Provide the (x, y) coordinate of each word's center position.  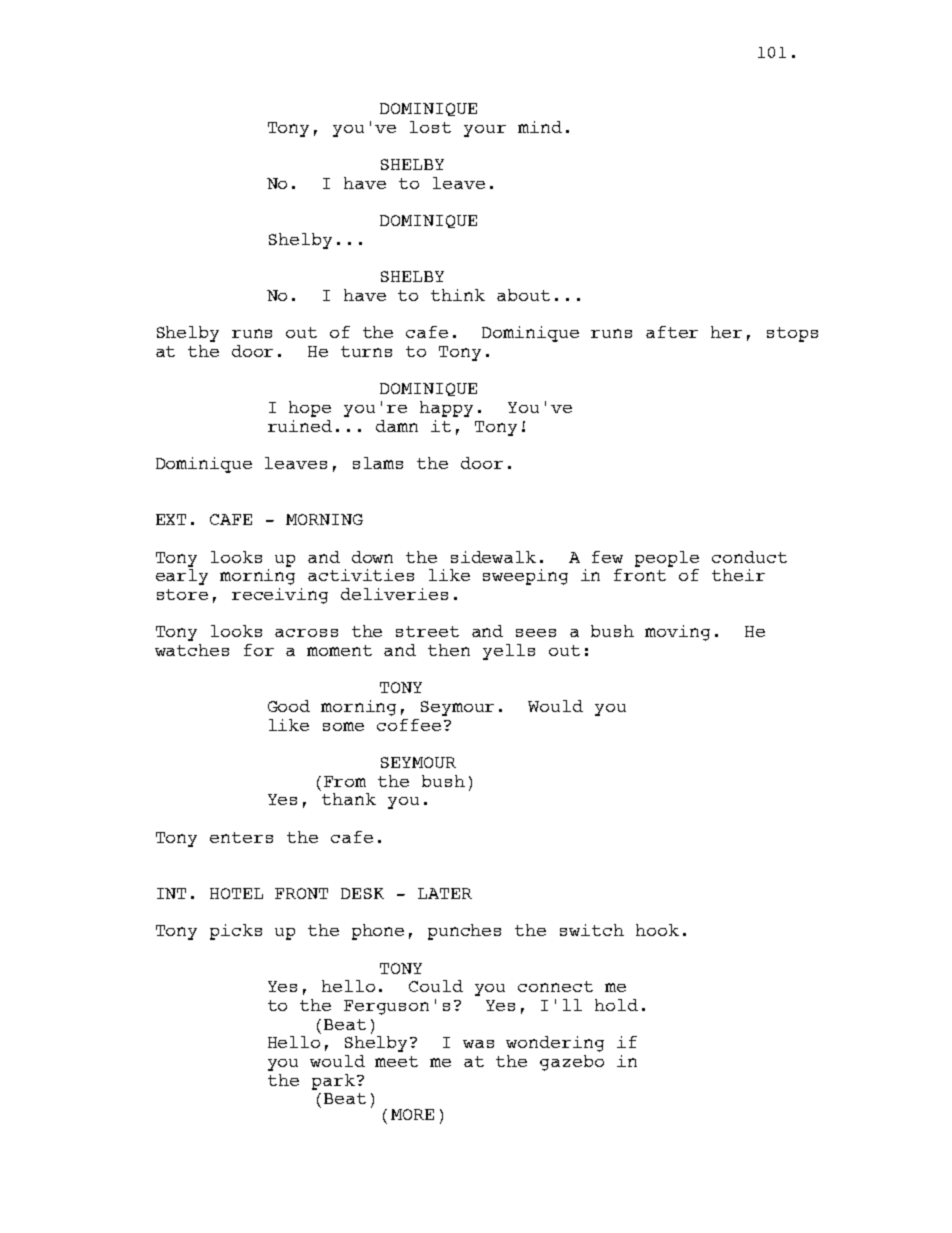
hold (616, 1005)
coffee (409, 725)
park (333, 1082)
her (726, 332)
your (485, 131)
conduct (749, 557)
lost (430, 127)
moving (677, 633)
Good (289, 706)
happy (446, 409)
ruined (300, 426)
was (478, 1044)
